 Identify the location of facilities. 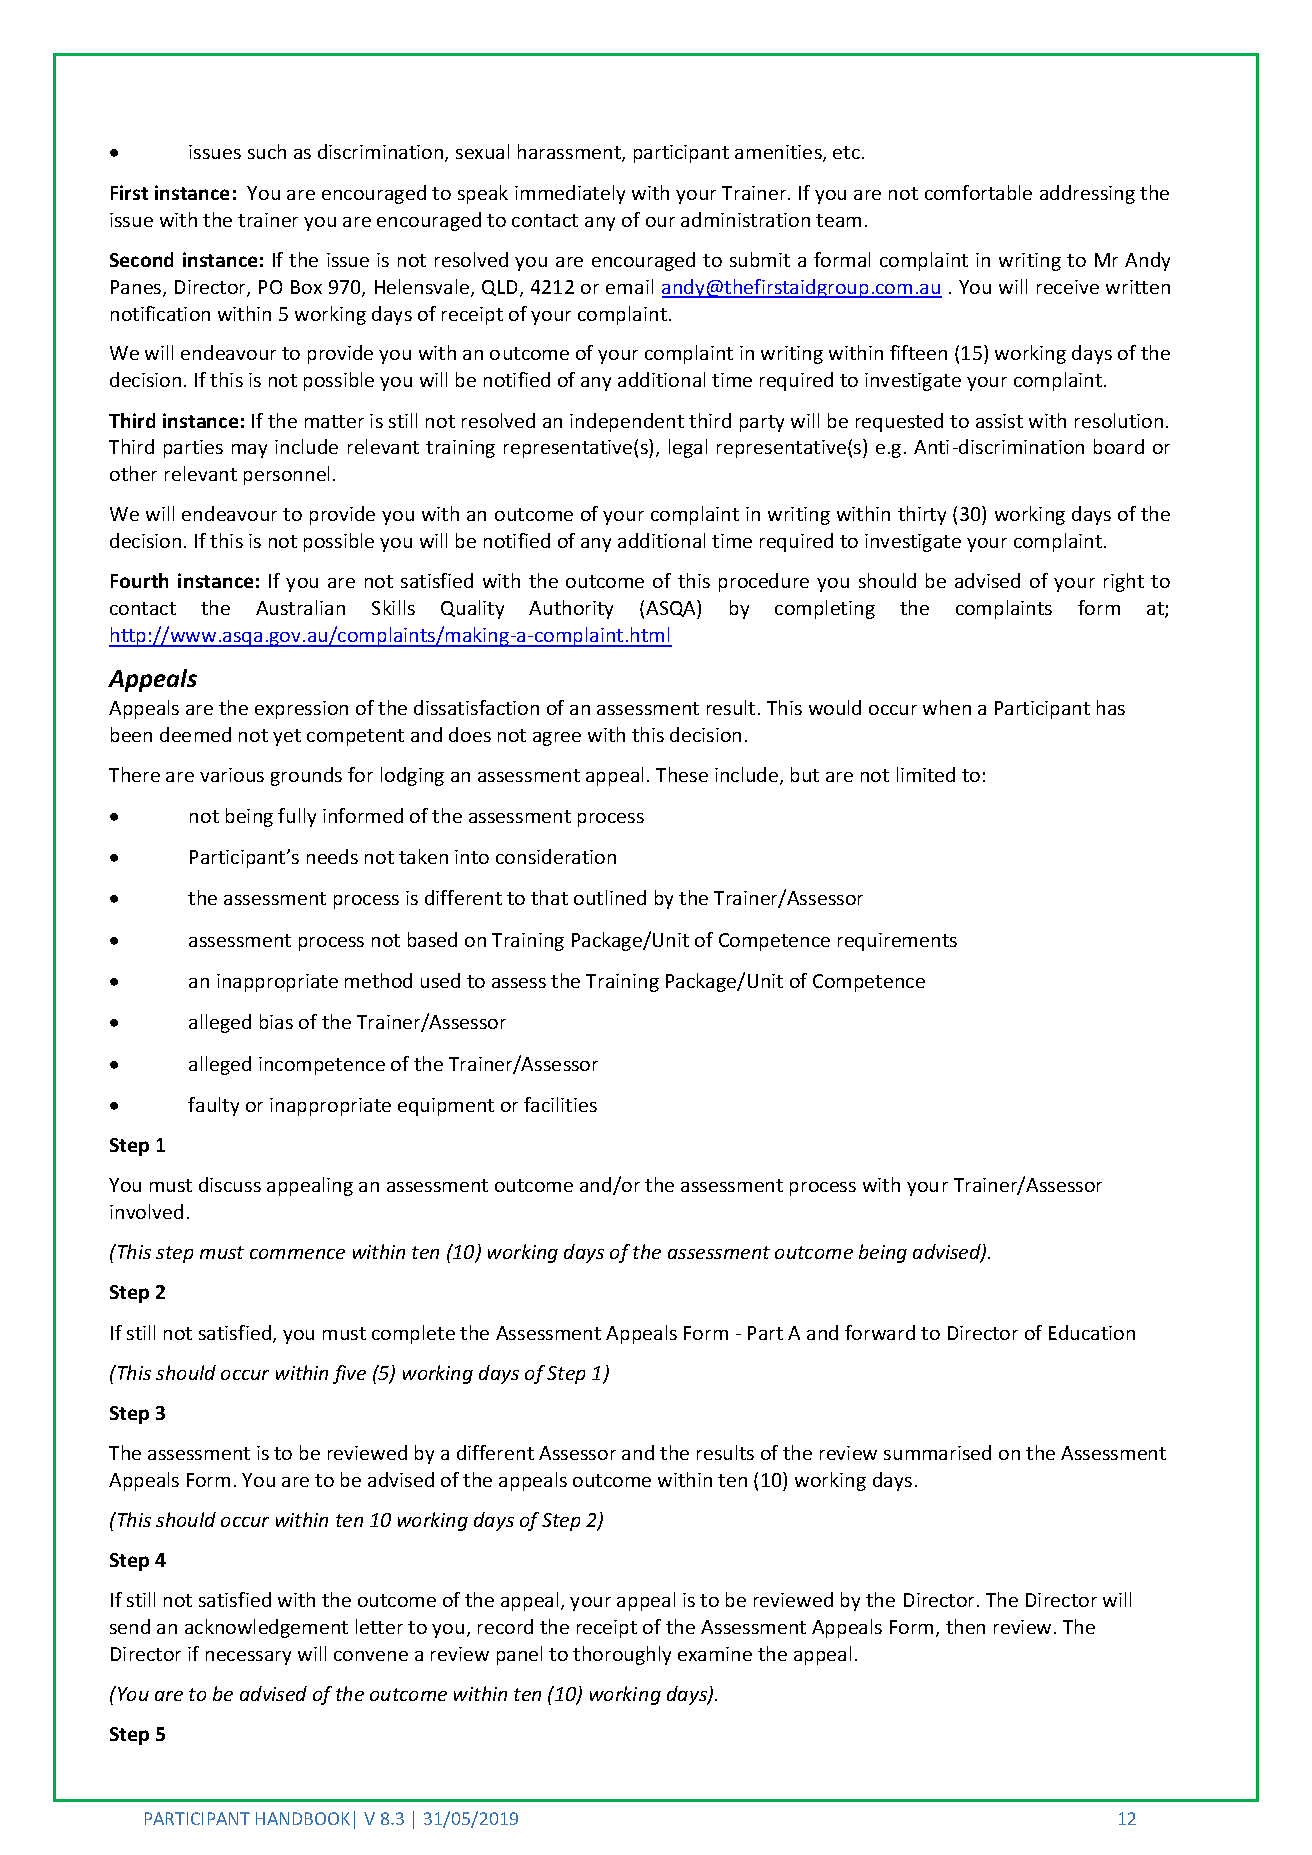
(560, 1104).
